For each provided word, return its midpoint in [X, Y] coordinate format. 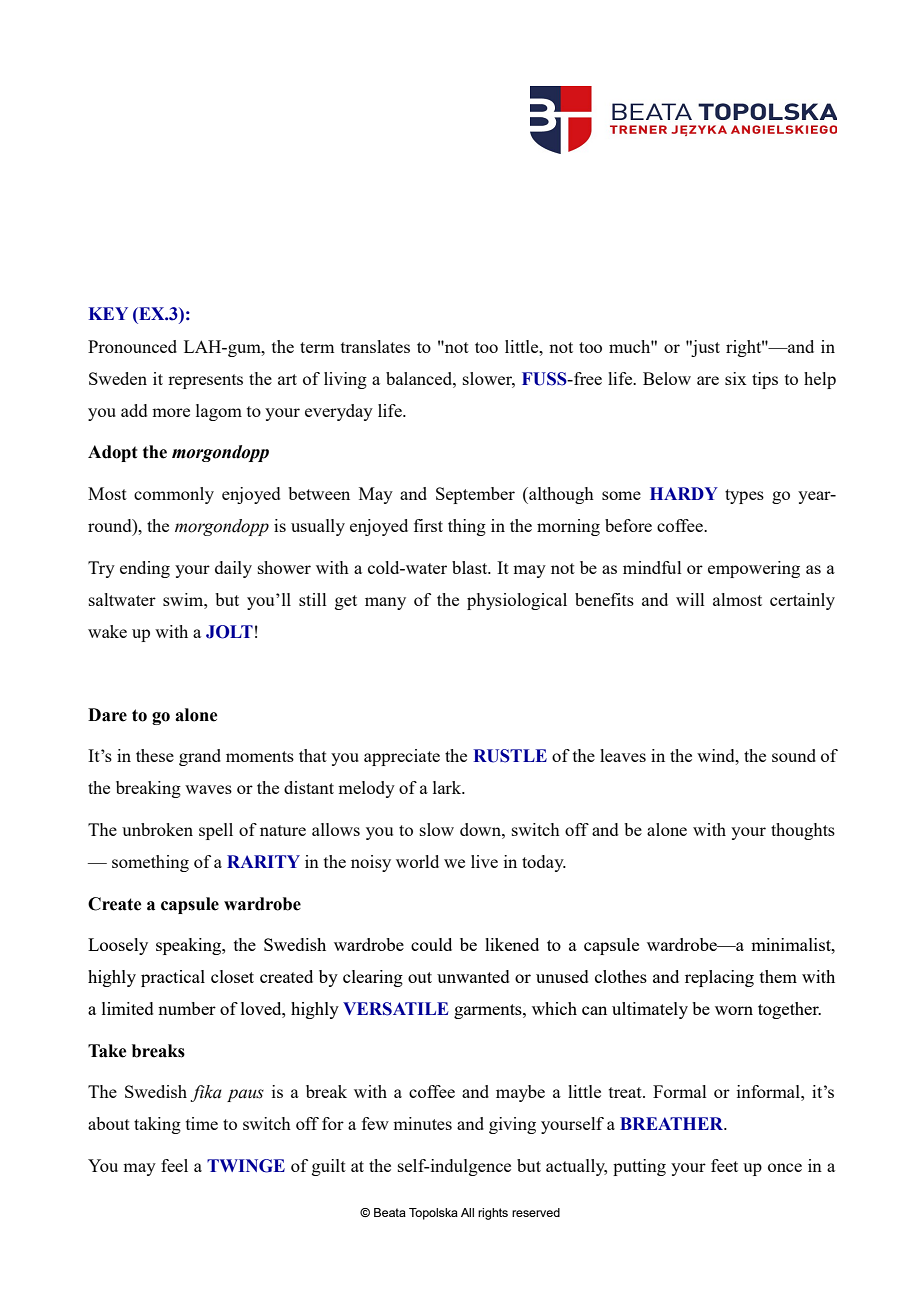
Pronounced [132, 346]
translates [375, 346]
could [431, 944]
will [690, 599]
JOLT [229, 632]
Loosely [118, 946]
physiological [517, 601]
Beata [390, 1212]
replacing [719, 978]
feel [174, 1165]
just [704, 348]
